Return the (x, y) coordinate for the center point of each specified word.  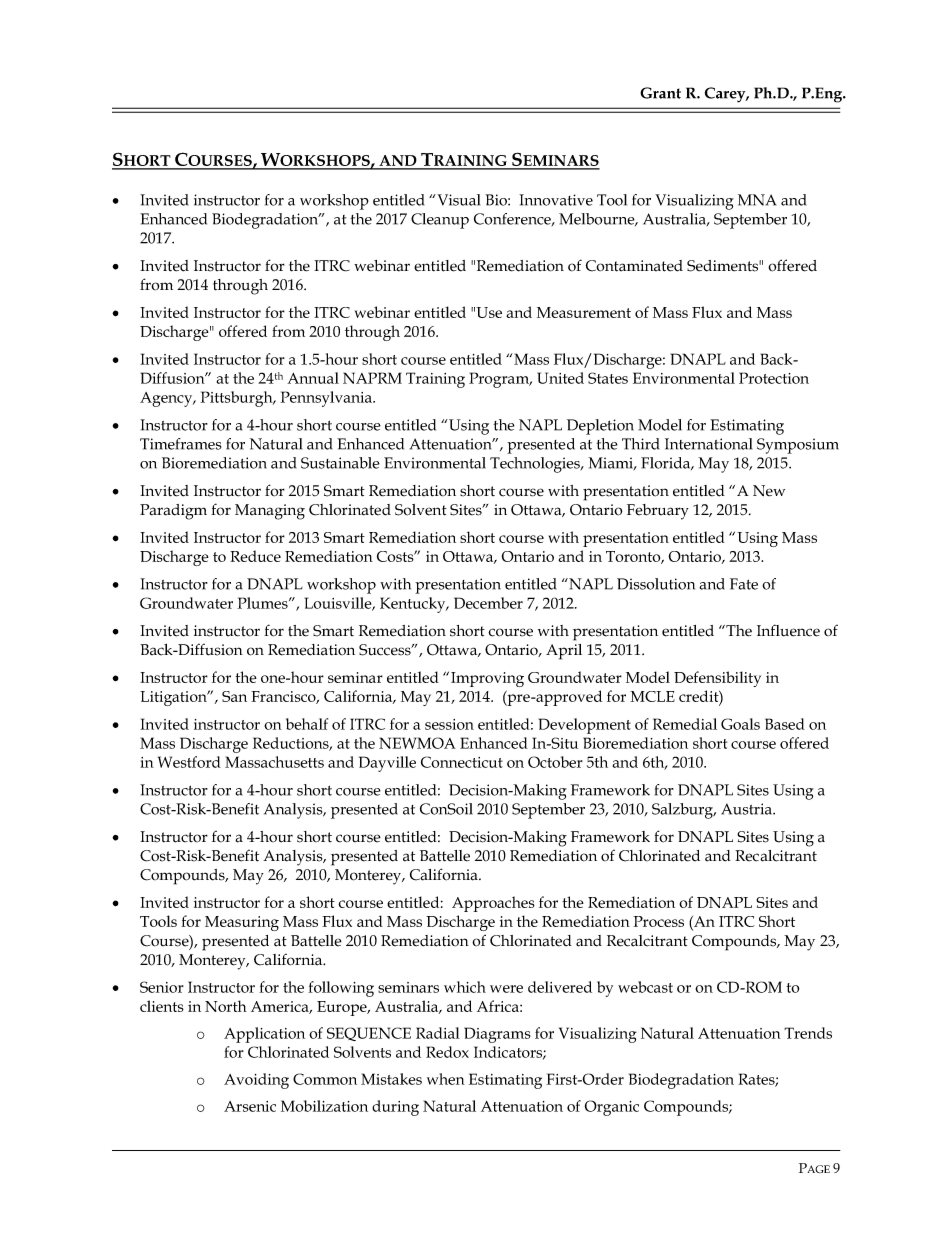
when (446, 1079)
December (488, 603)
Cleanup (440, 221)
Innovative (556, 200)
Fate (744, 584)
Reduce (255, 556)
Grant (660, 93)
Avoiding (256, 1081)
